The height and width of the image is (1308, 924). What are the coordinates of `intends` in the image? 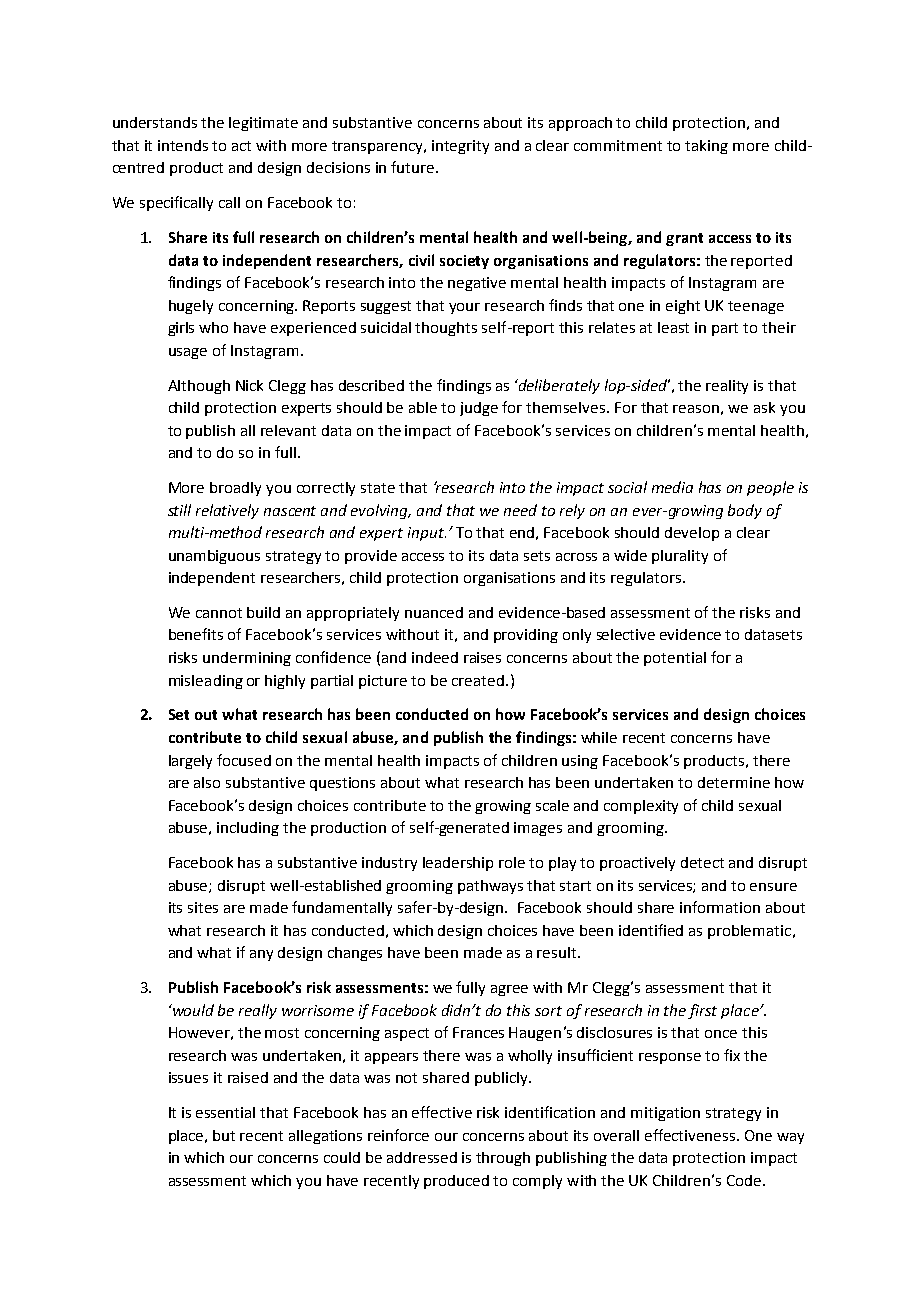 It's located at (183, 145).
